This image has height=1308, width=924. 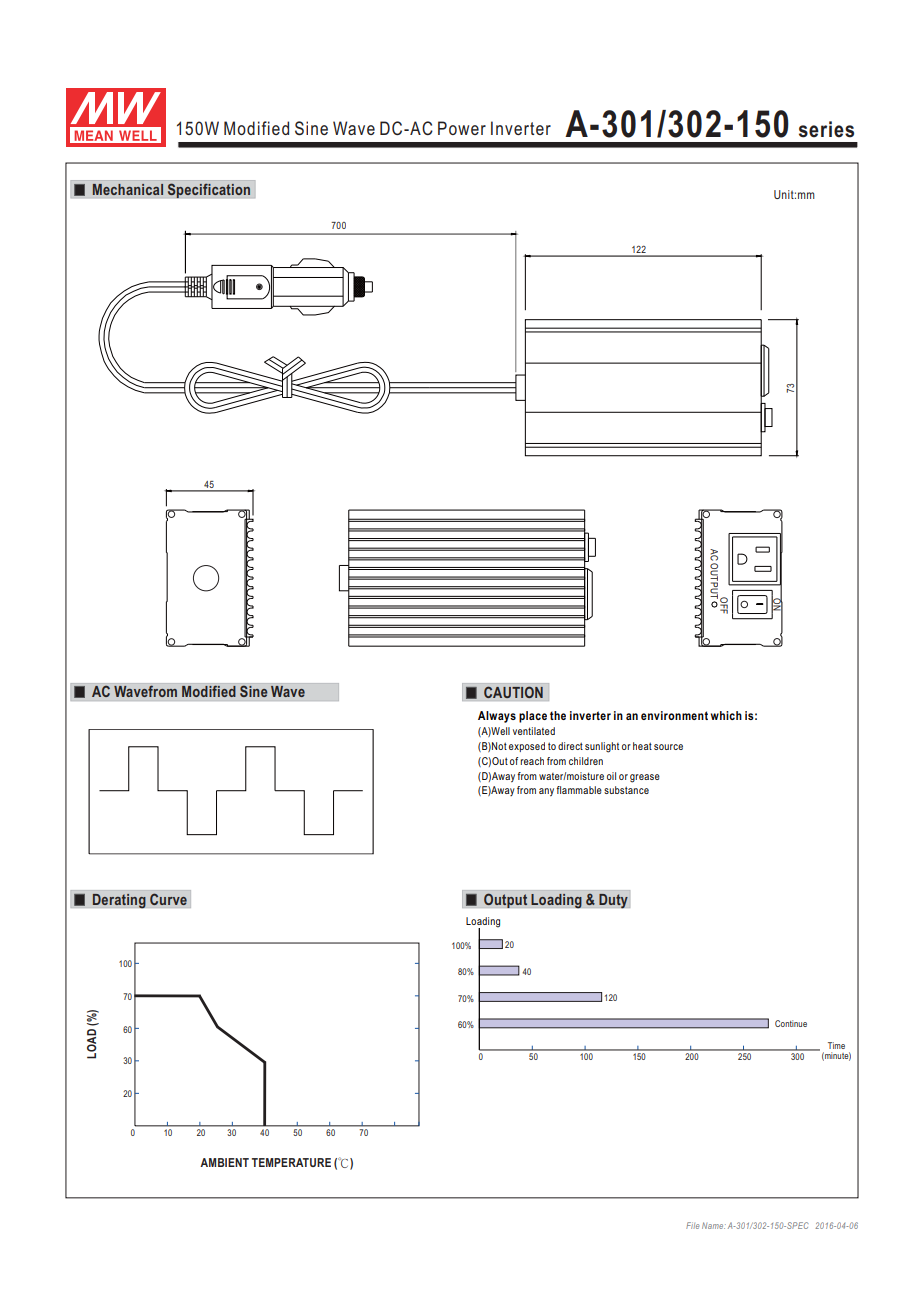 What do you see at coordinates (726, 715) in the image?
I see `which` at bounding box center [726, 715].
